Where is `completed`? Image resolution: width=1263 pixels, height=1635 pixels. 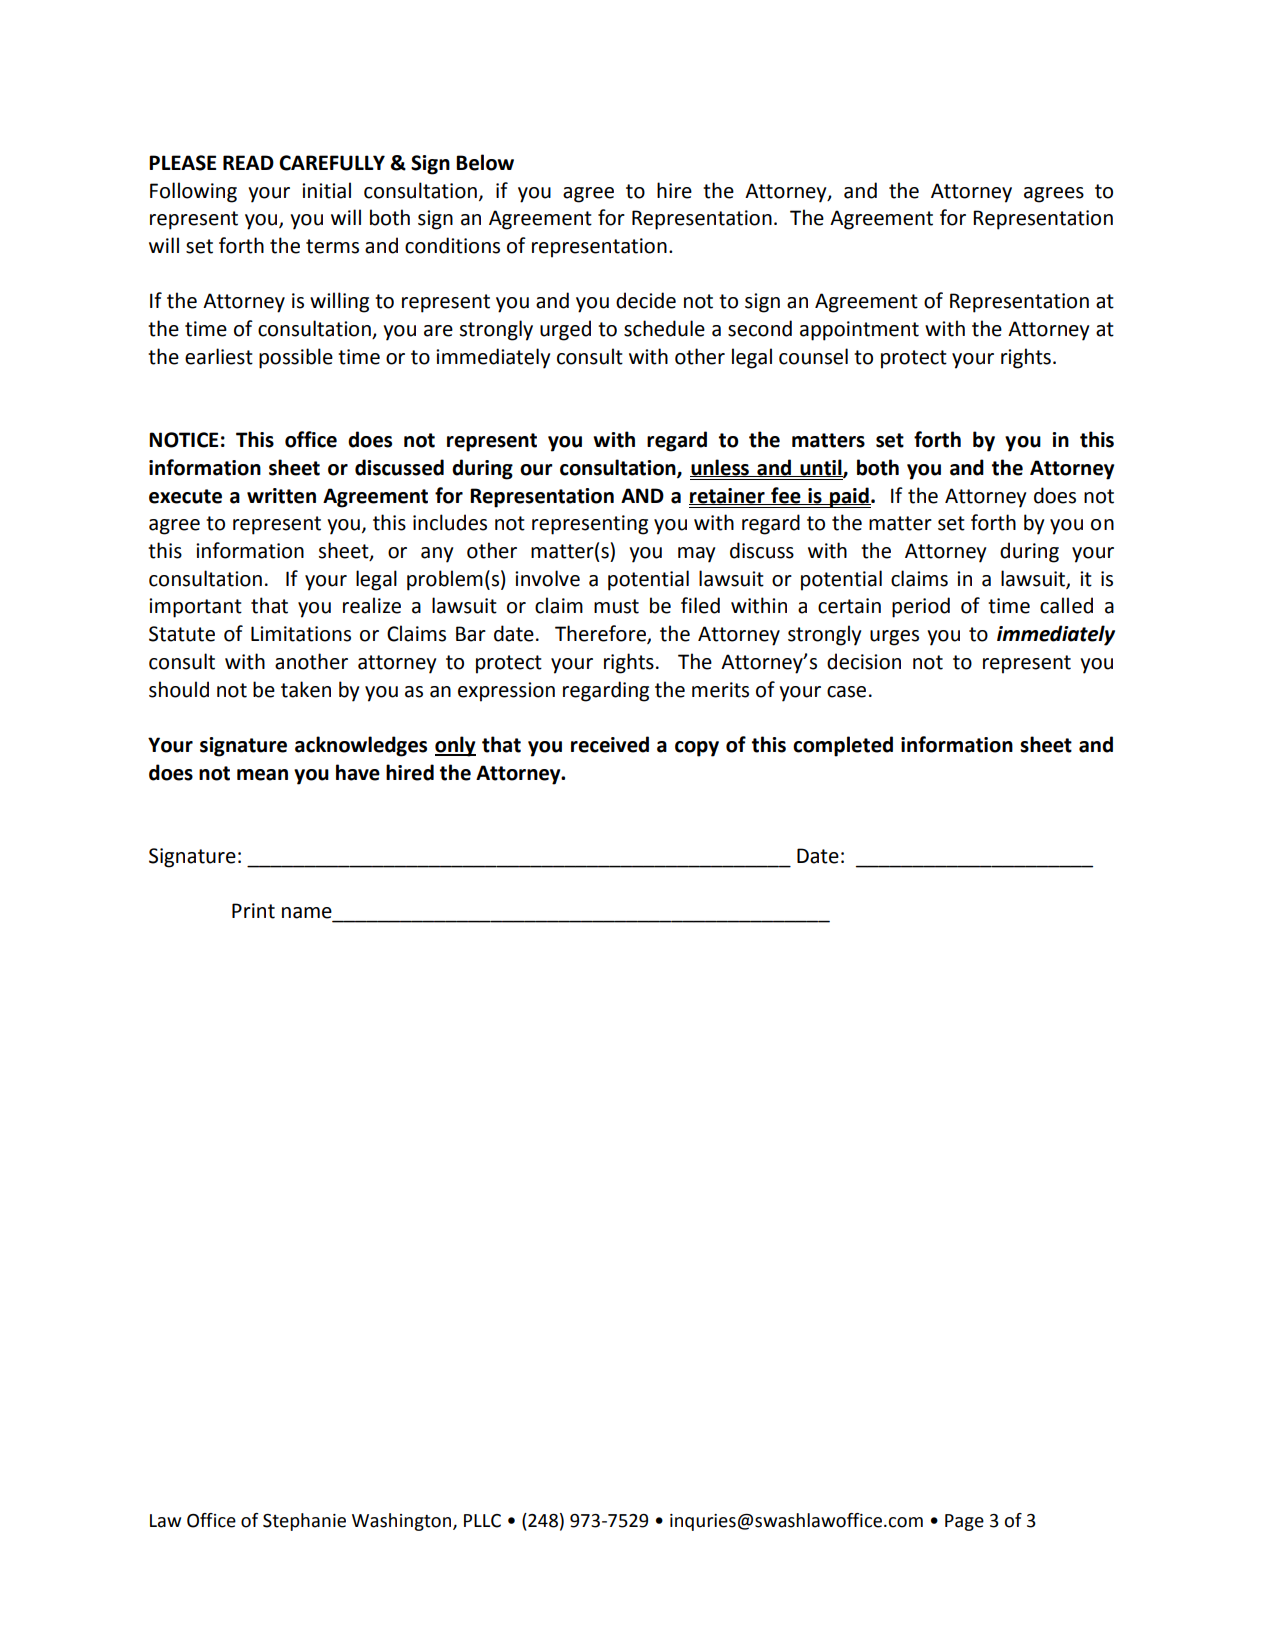 completed is located at coordinates (843, 746).
